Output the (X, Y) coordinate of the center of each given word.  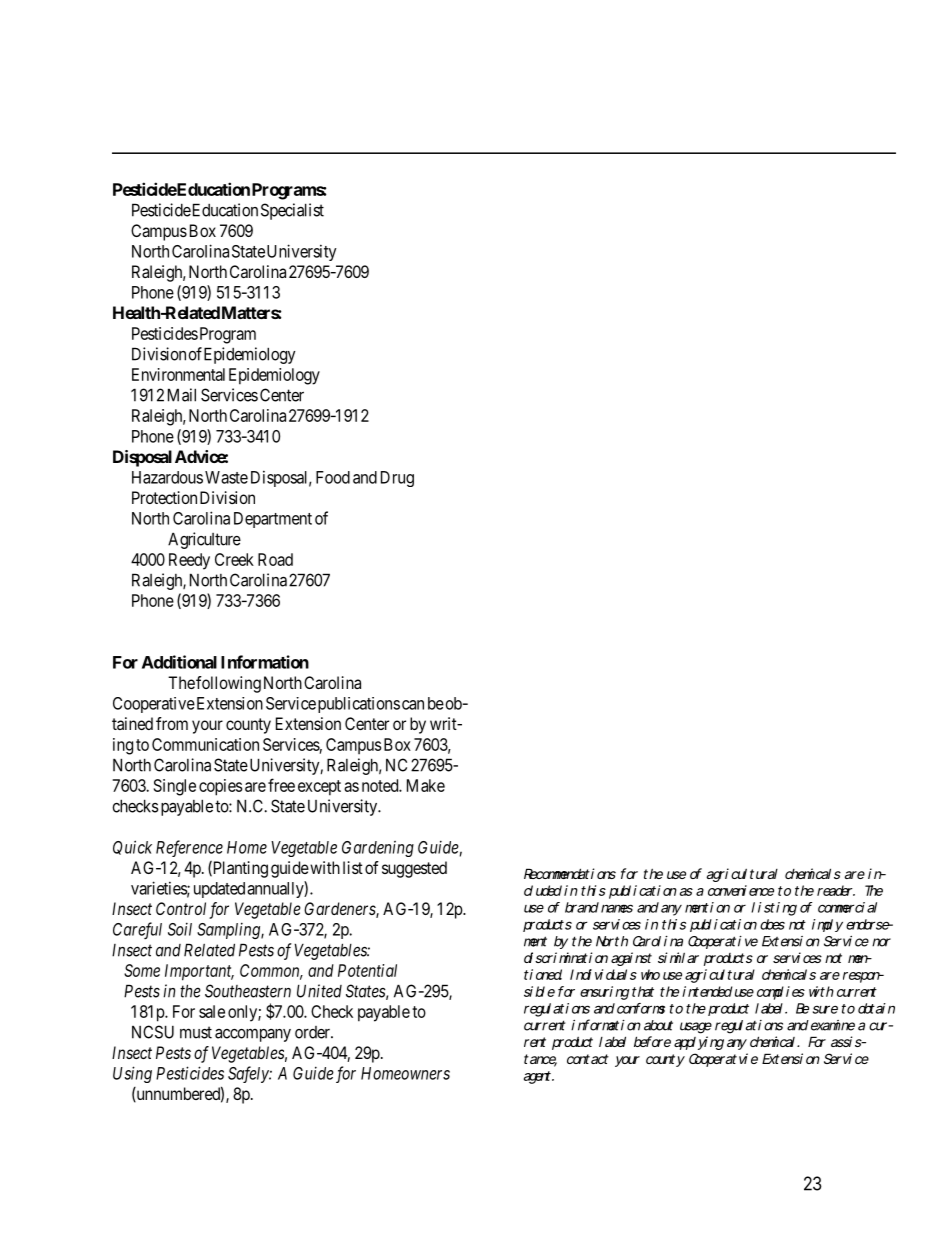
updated (219, 890)
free (281, 785)
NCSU (153, 1032)
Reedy (189, 561)
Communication (205, 744)
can (413, 705)
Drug (397, 479)
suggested (414, 869)
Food (333, 477)
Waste (226, 477)
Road (275, 559)
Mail (182, 395)
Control (181, 908)
